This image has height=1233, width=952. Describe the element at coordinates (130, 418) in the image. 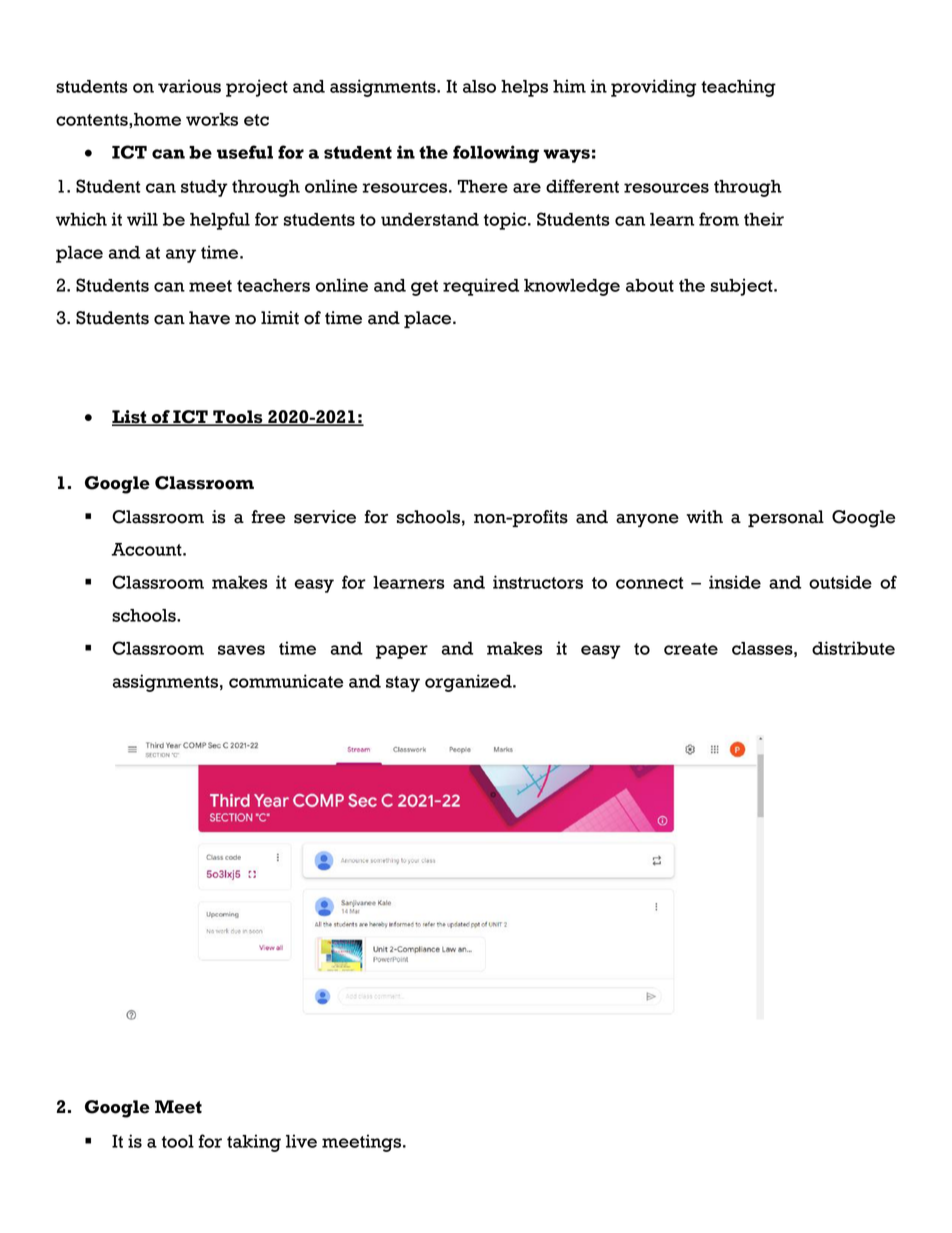

I see `List` at that location.
